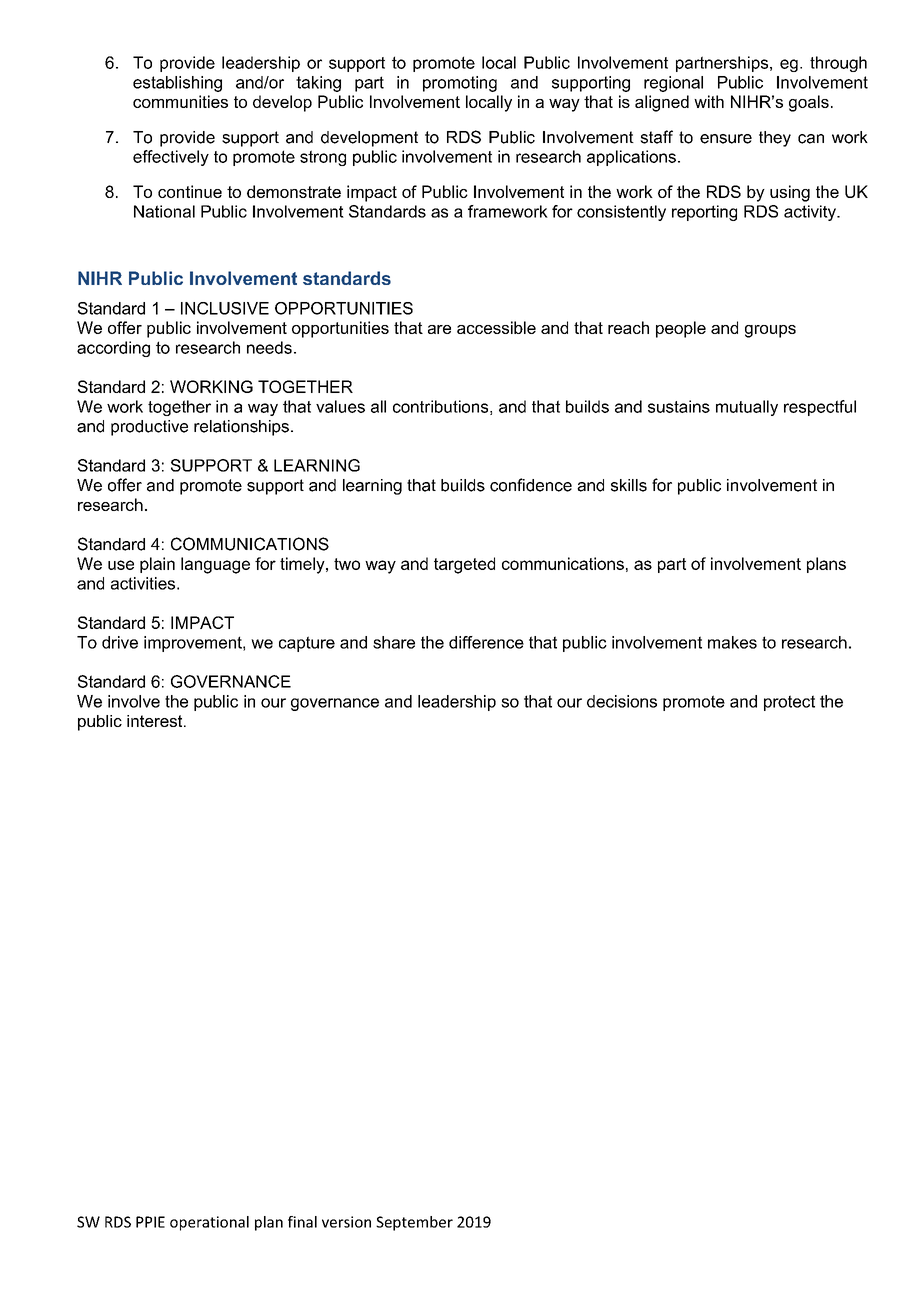 Image resolution: width=924 pixels, height=1308 pixels. I want to click on relationships, so click(241, 428).
